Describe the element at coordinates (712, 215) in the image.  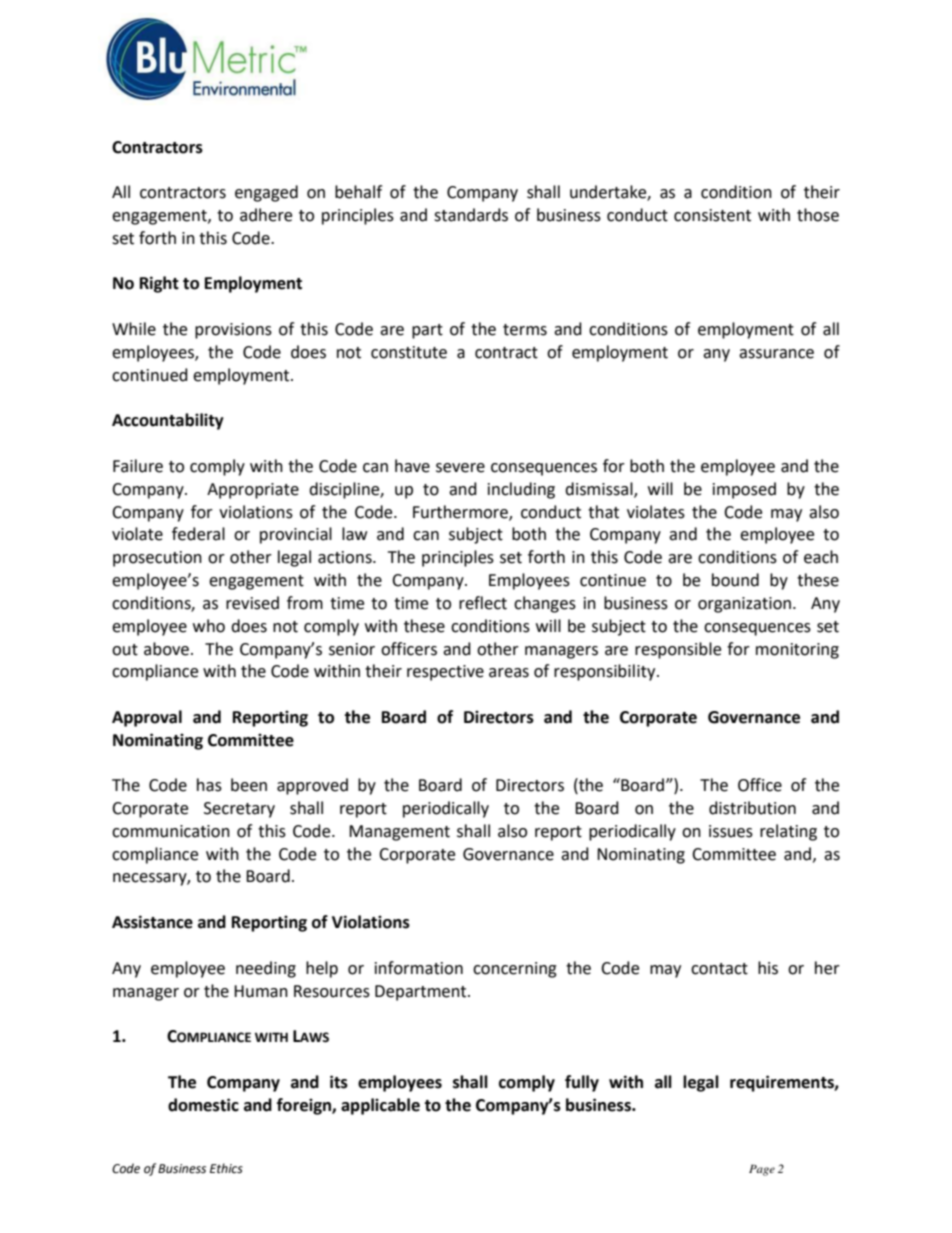
I see `consistent` at that location.
